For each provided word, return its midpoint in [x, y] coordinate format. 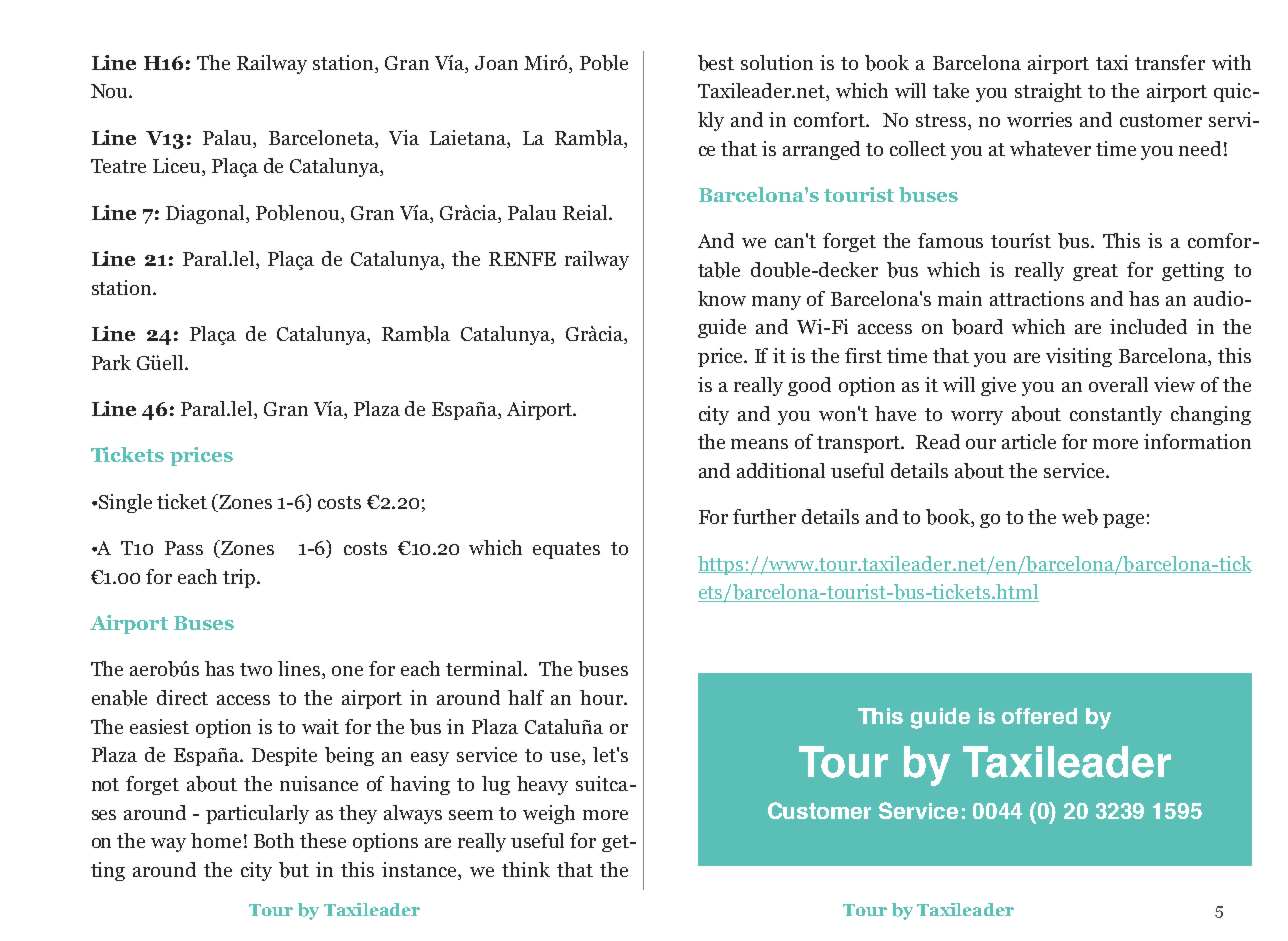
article [1029, 441]
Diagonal [206, 214]
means [759, 444]
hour [603, 697]
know [722, 298]
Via [404, 137]
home [216, 840]
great [1095, 272]
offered [1039, 716]
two [256, 669]
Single [125, 503]
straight [1048, 92]
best [716, 63]
